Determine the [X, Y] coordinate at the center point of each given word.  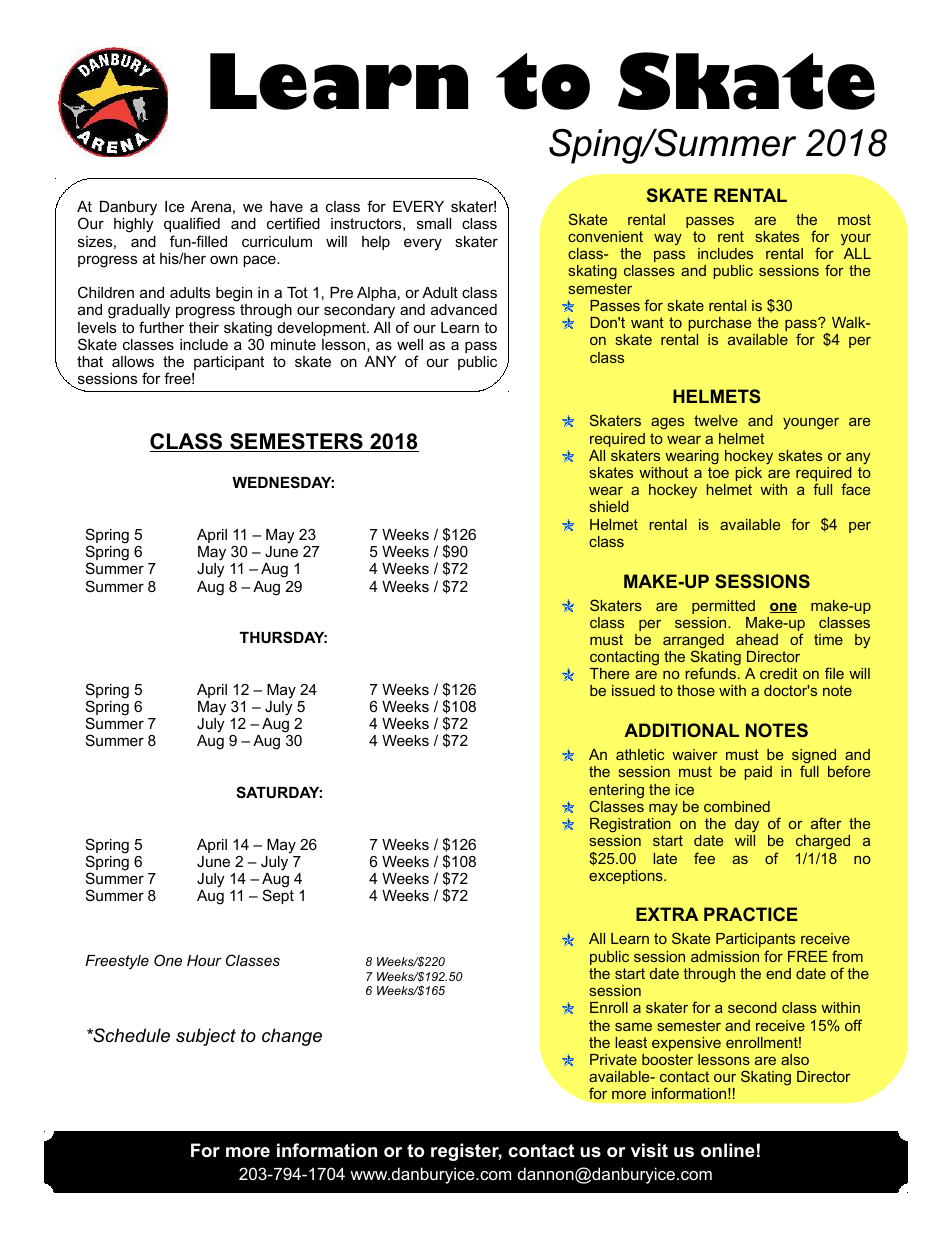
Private [613, 1059]
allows [133, 361]
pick [749, 474]
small [434, 223]
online [728, 1150]
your [856, 240]
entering [616, 792]
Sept [278, 896]
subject [206, 1037]
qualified [192, 224]
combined [737, 806]
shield [609, 506]
